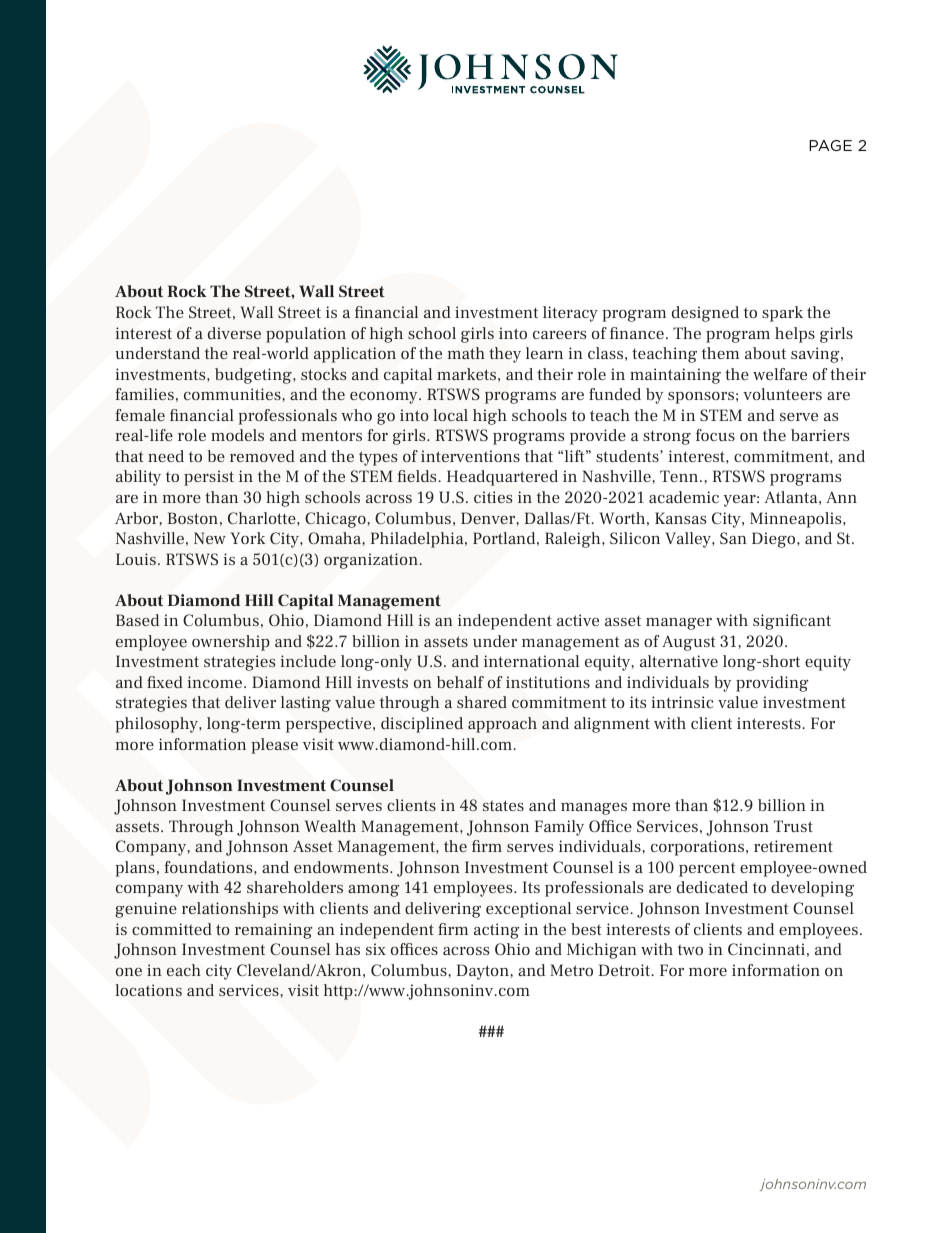 The image size is (952, 1233). I want to click on please, so click(275, 746).
